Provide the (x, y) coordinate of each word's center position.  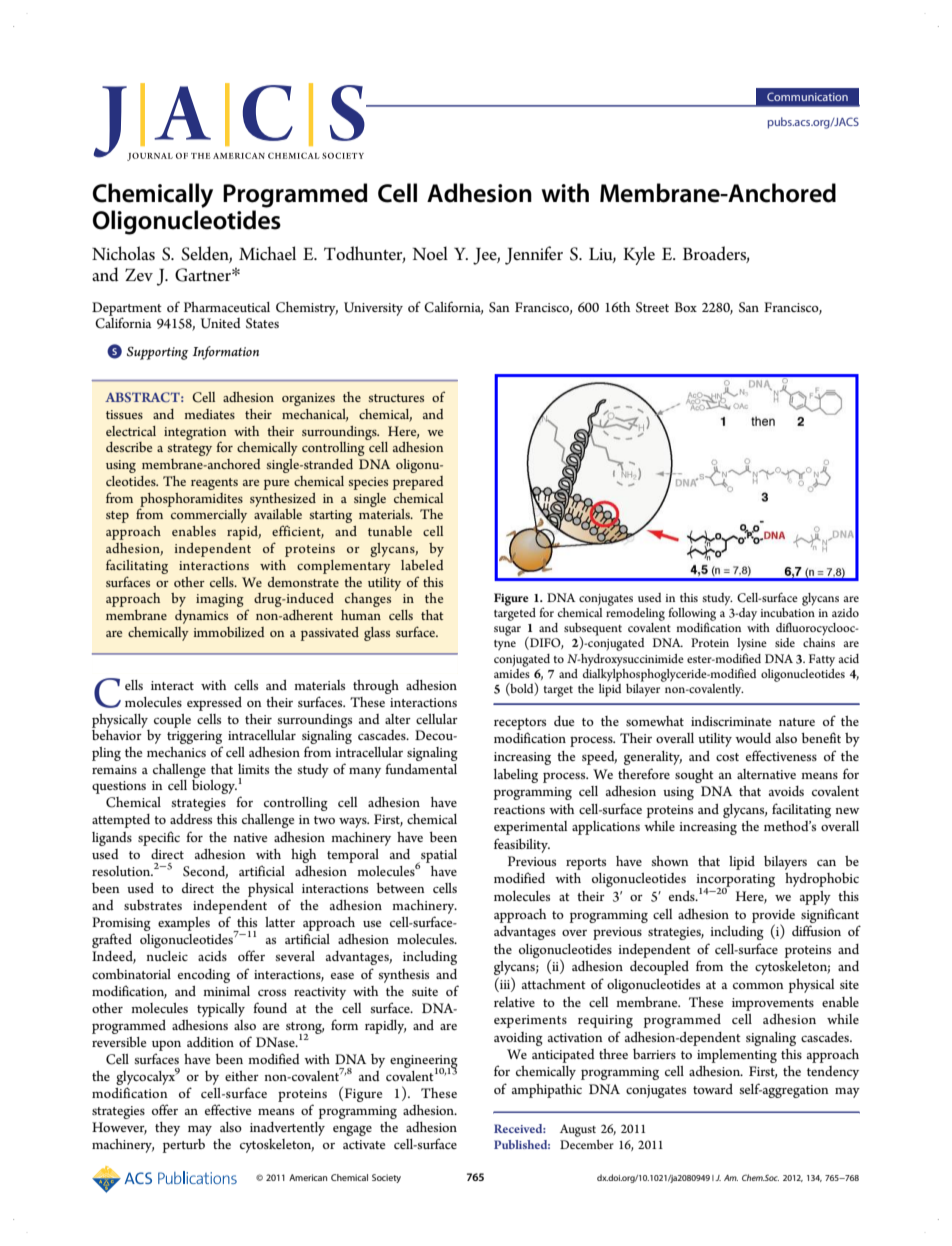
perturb (184, 1146)
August (578, 1130)
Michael (267, 253)
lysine (752, 644)
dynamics (201, 617)
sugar (507, 631)
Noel (430, 253)
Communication (807, 96)
